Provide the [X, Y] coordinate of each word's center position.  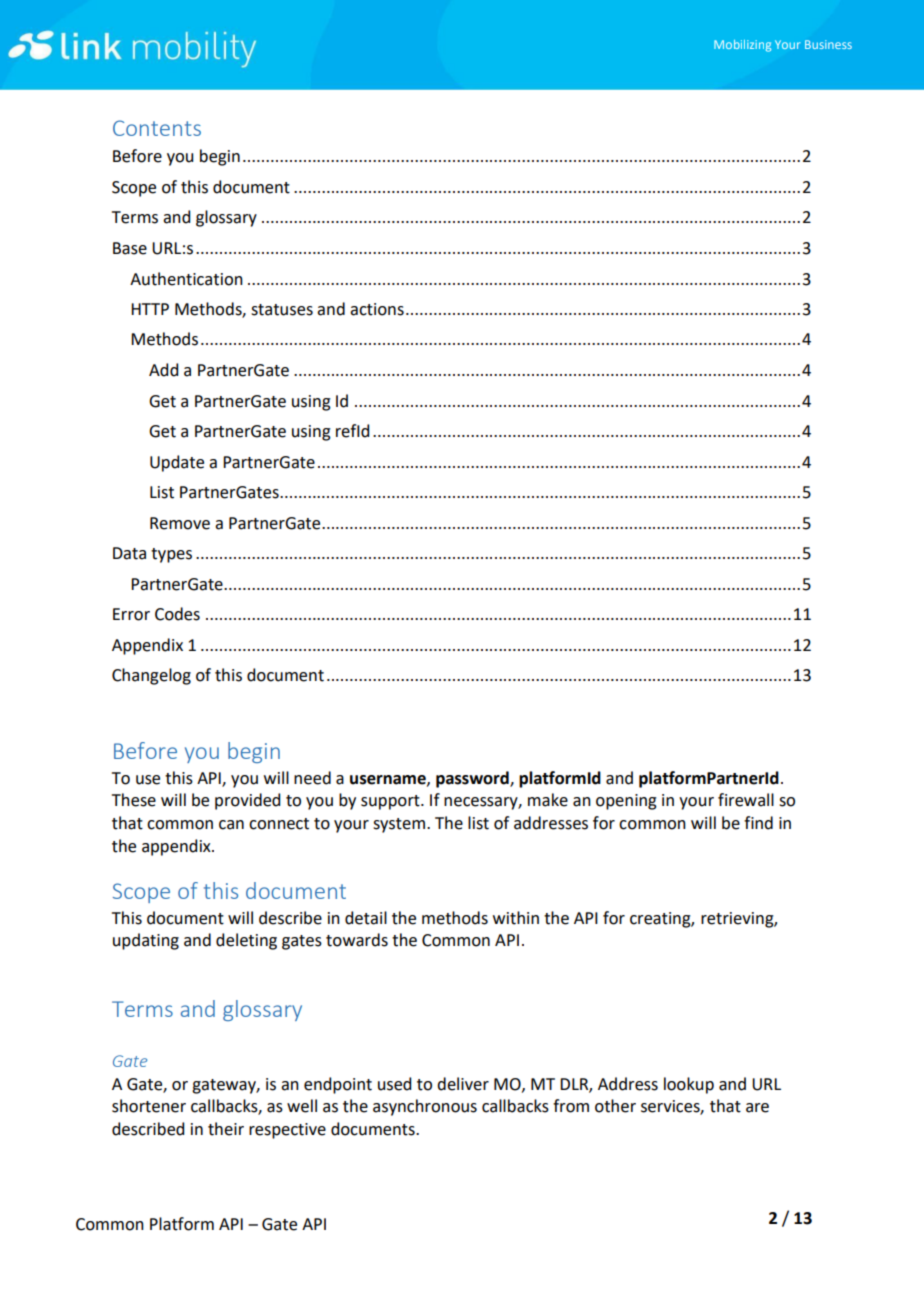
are [757, 1108]
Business [828, 44]
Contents [157, 128]
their [226, 1129]
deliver [463, 1084]
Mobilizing [742, 46]
